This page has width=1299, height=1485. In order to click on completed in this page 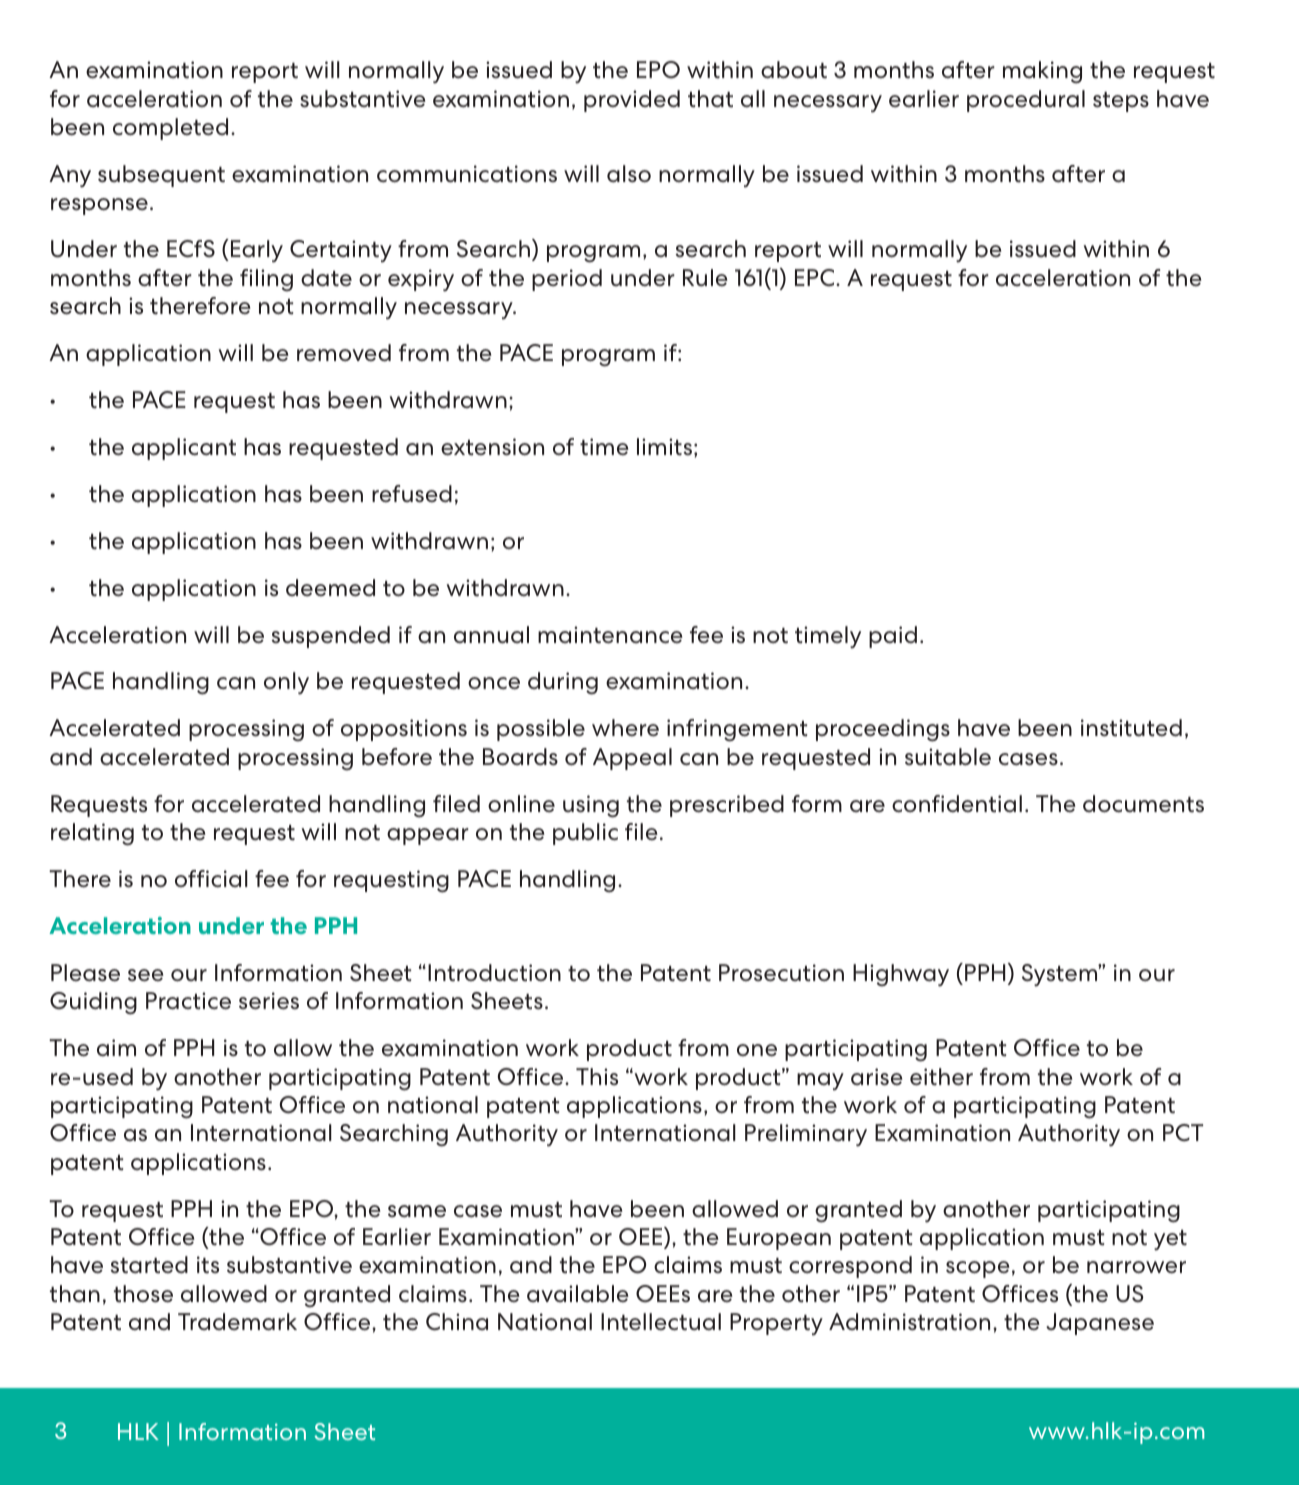, I will do `click(170, 129)`.
